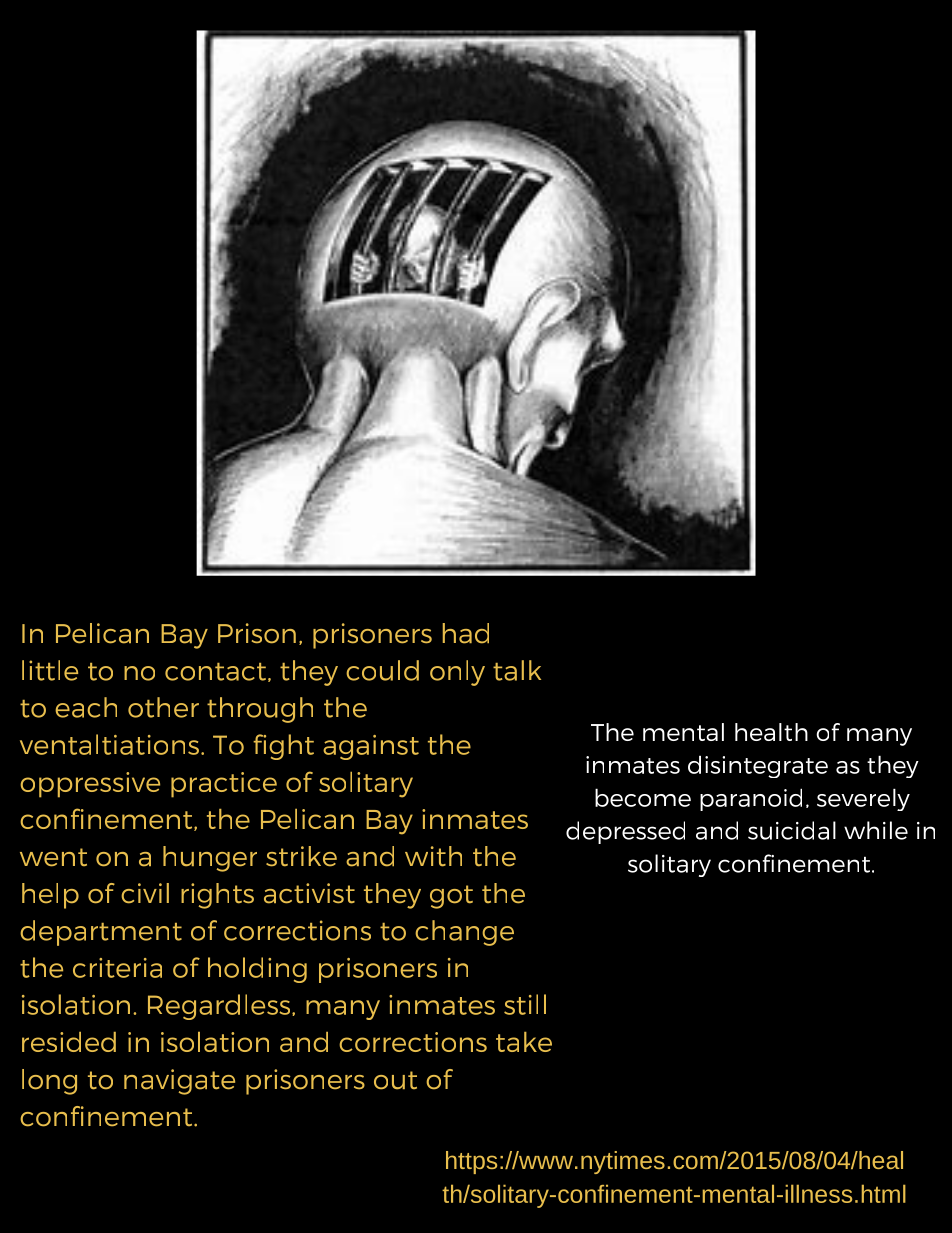 Image resolution: width=952 pixels, height=1233 pixels. Describe the element at coordinates (466, 633) in the page. I see `had` at that location.
